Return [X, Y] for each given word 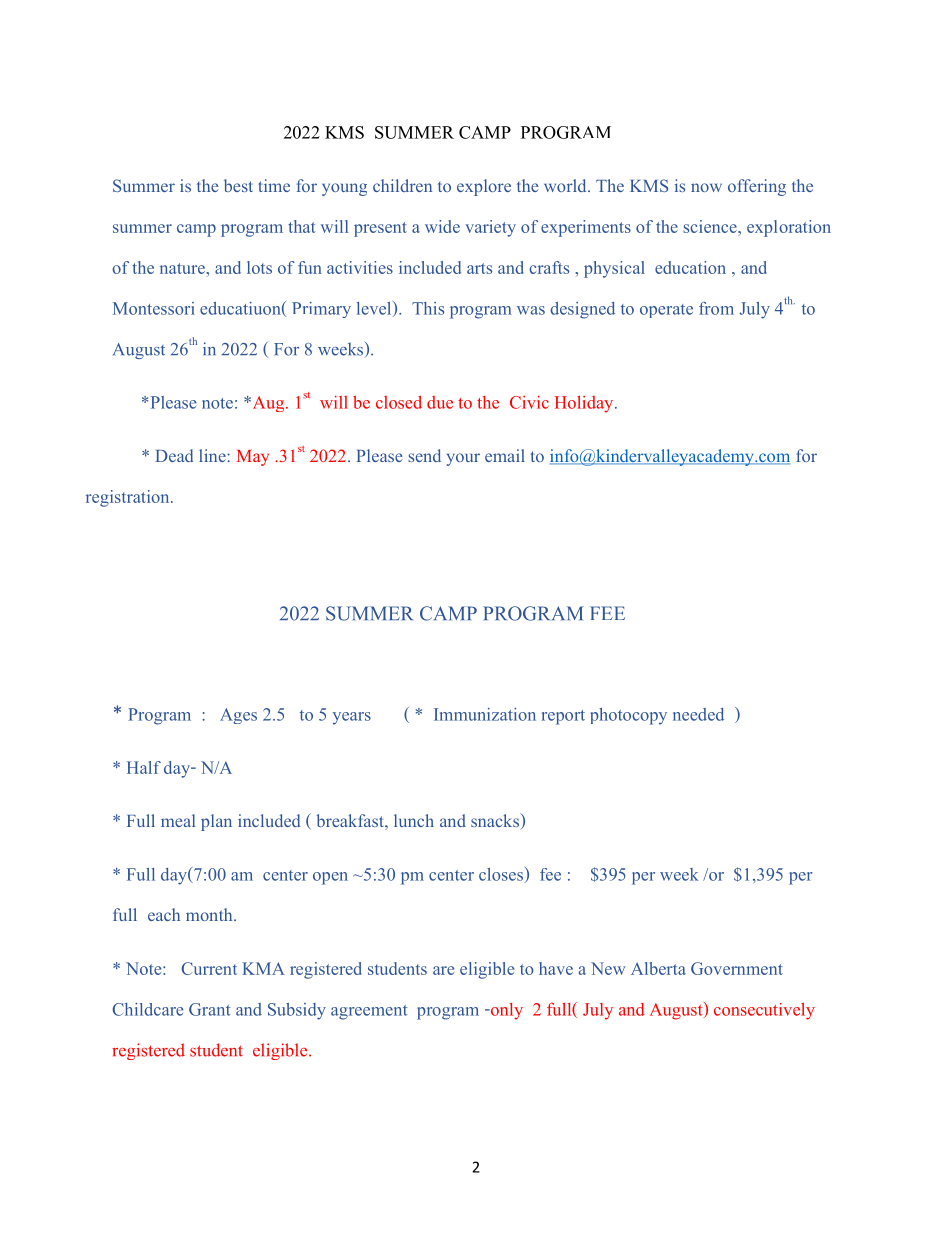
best [238, 185]
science [711, 226]
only [505, 1011]
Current [209, 968]
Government [737, 968]
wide [442, 226]
